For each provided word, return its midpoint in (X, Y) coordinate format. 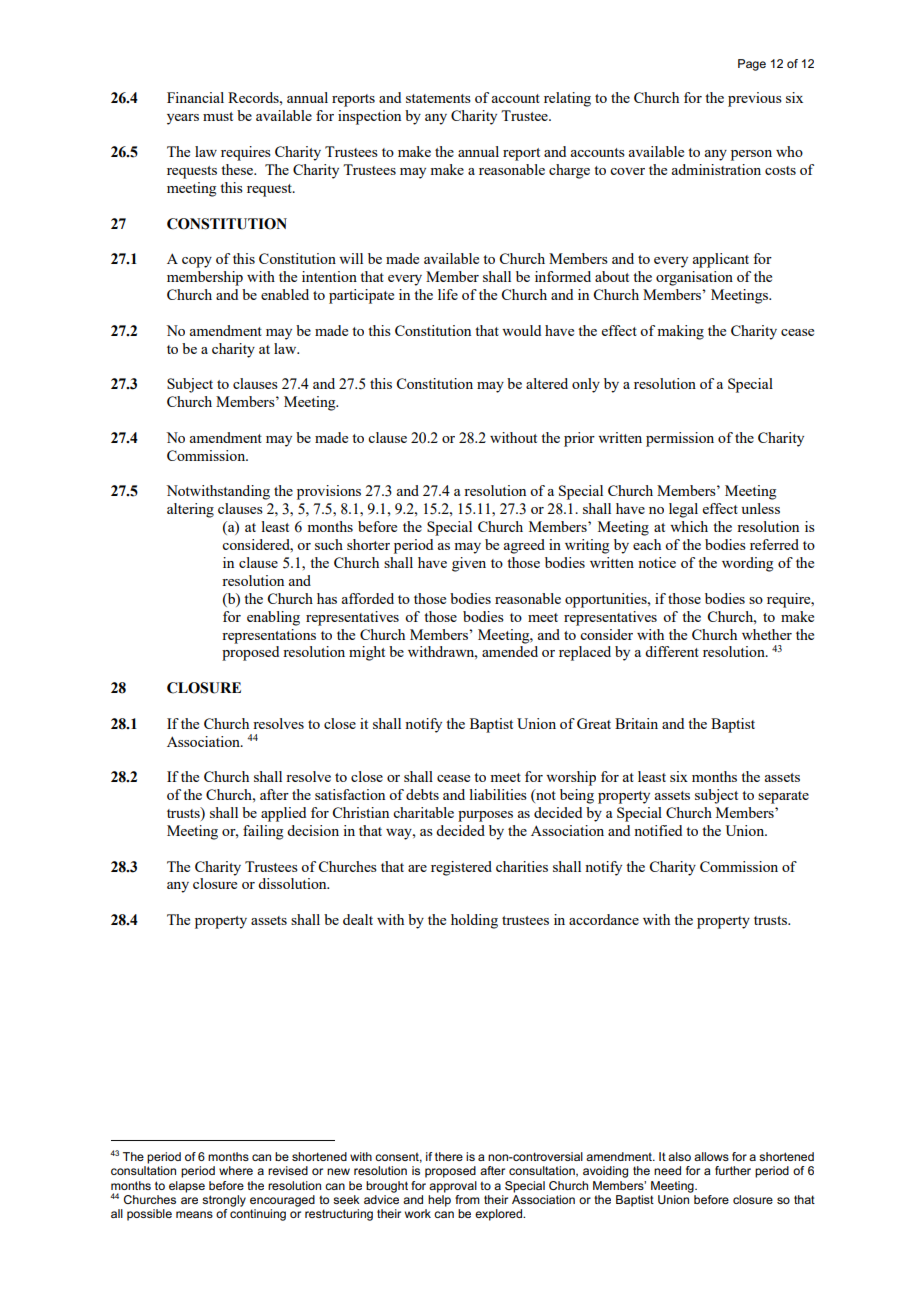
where (236, 1170)
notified (658, 830)
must (218, 116)
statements (438, 98)
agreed (524, 546)
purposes (485, 816)
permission (680, 439)
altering (190, 510)
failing (263, 832)
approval (453, 1187)
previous (755, 99)
